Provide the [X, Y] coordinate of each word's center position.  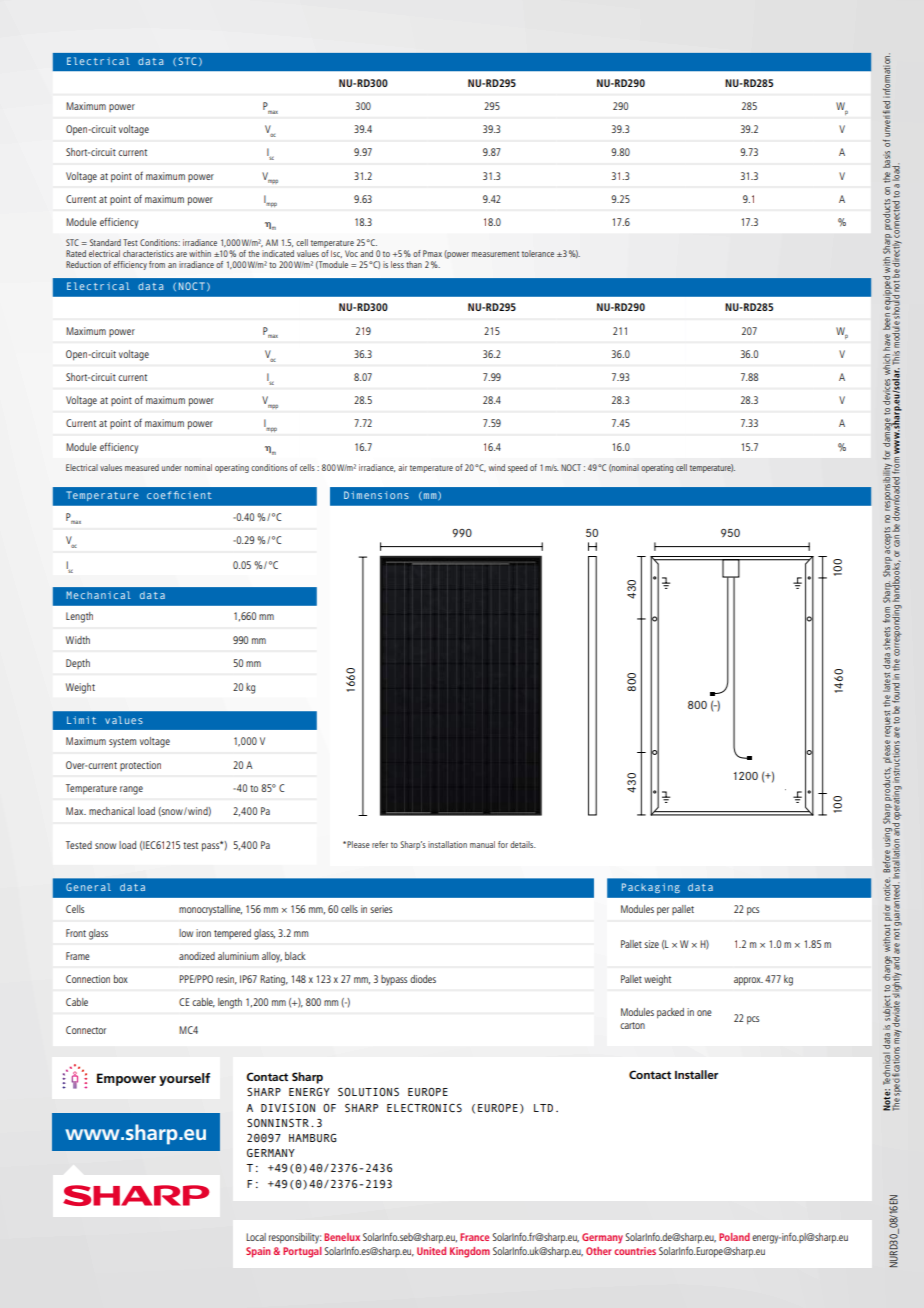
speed [517, 468]
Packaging [651, 888]
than [414, 264]
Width [78, 640]
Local [256, 1237]
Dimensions [376, 495]
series [381, 909]
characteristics [148, 253]
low [186, 933]
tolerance [538, 253]
